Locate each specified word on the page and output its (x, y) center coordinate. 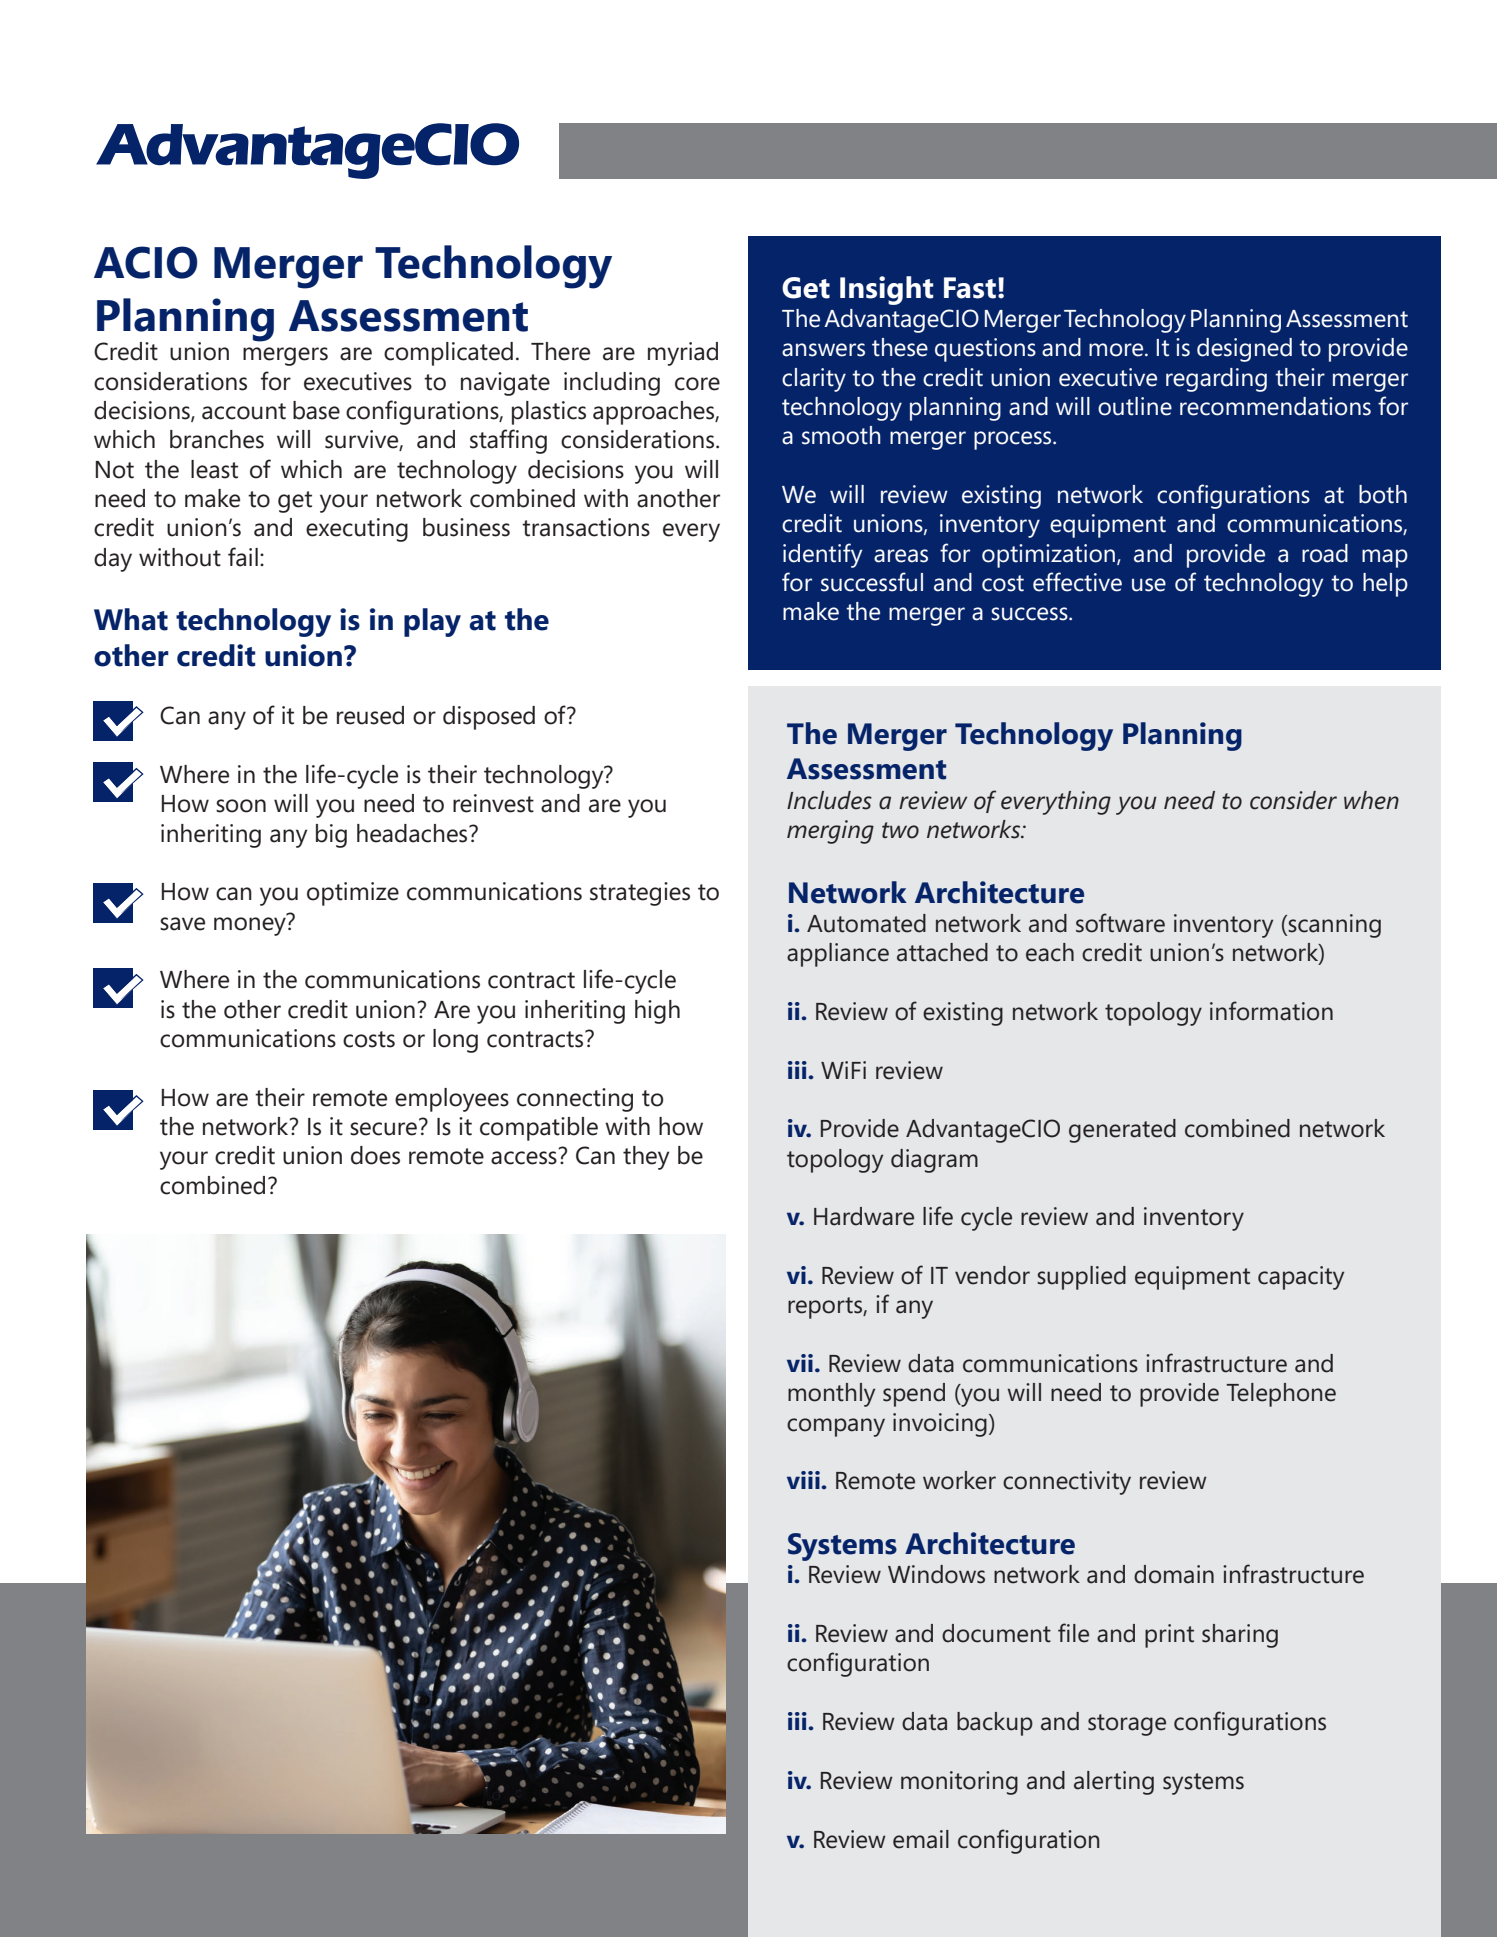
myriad (683, 354)
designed (1244, 350)
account (244, 411)
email (921, 1839)
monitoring (959, 1783)
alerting (1114, 1783)
